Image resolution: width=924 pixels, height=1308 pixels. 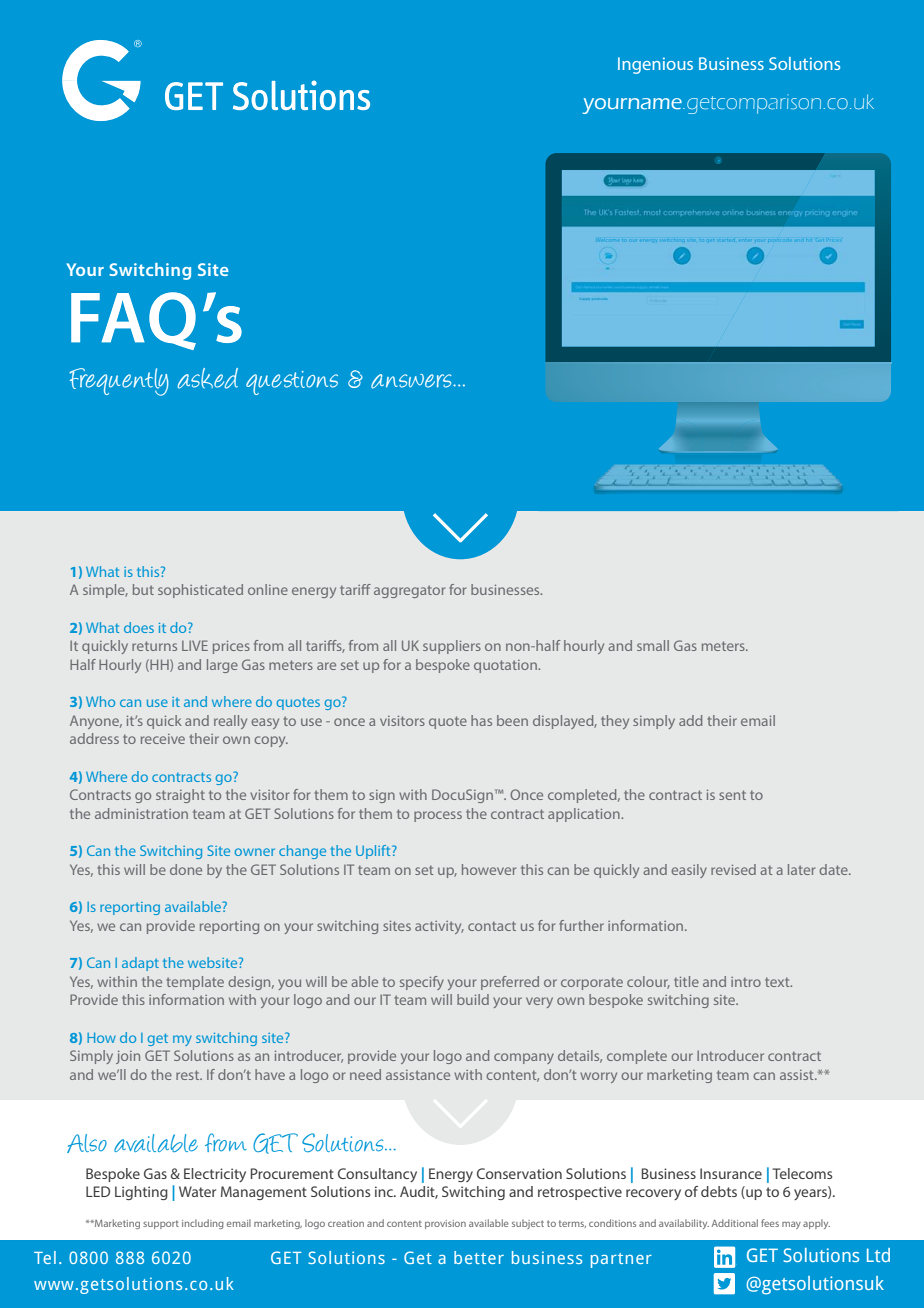 I want to click on Ingenious, so click(x=655, y=65).
